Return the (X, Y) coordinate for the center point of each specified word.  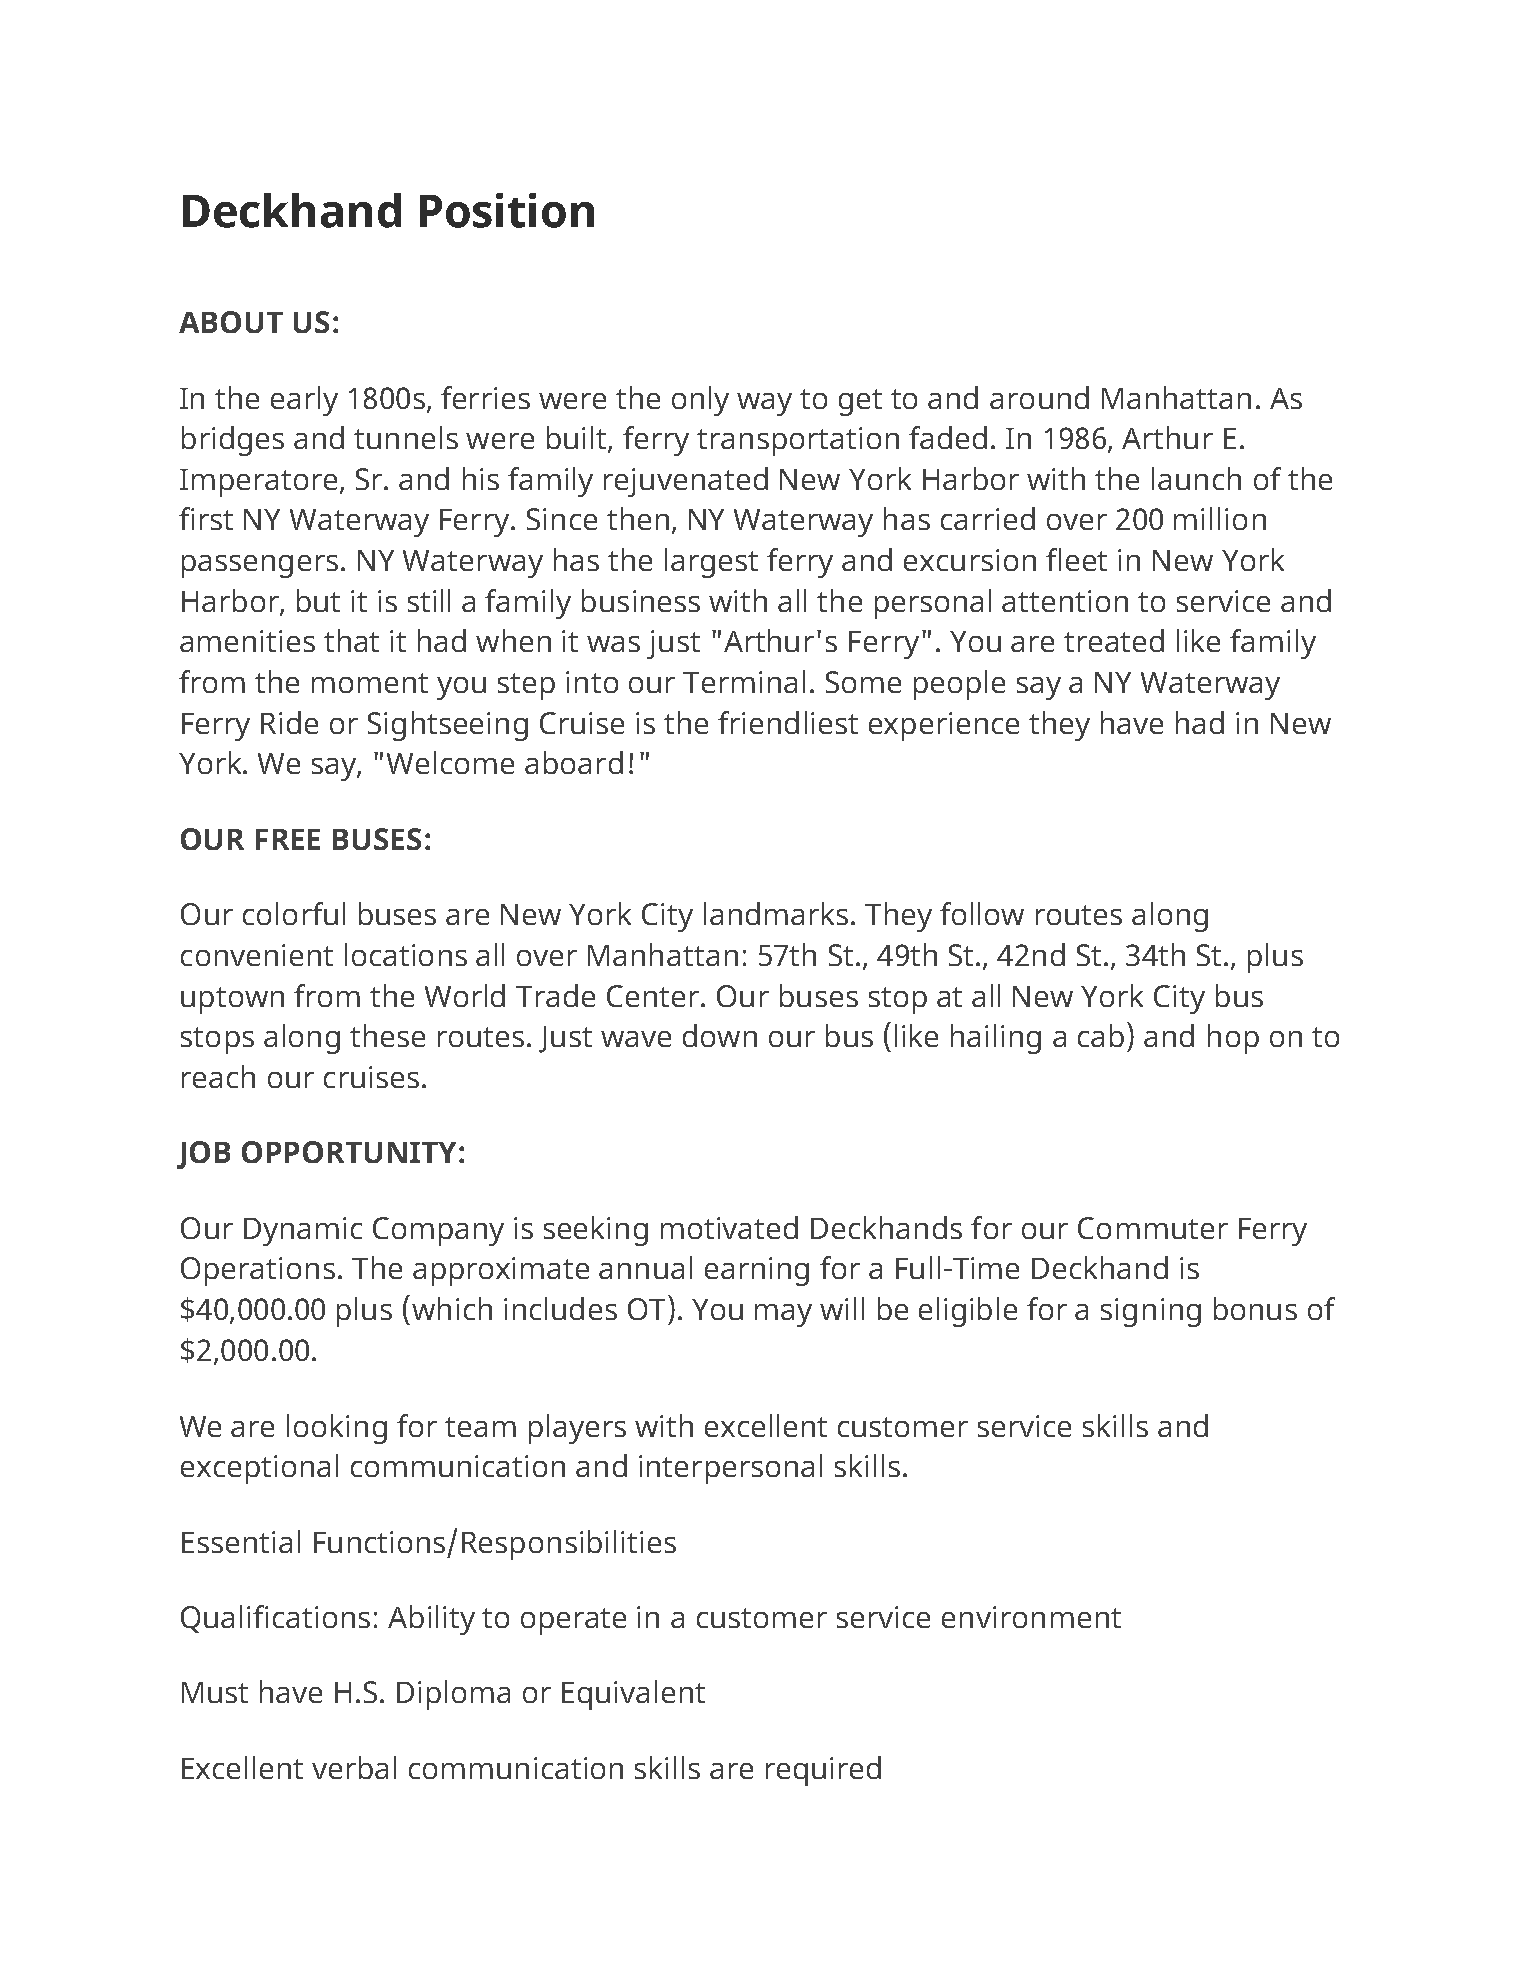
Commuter (1153, 1228)
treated (1114, 640)
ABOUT (231, 322)
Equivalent (633, 1695)
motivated (729, 1227)
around (1039, 397)
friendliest (788, 722)
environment (1031, 1617)
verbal (354, 1767)
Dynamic (303, 1231)
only (700, 401)
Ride (289, 722)
